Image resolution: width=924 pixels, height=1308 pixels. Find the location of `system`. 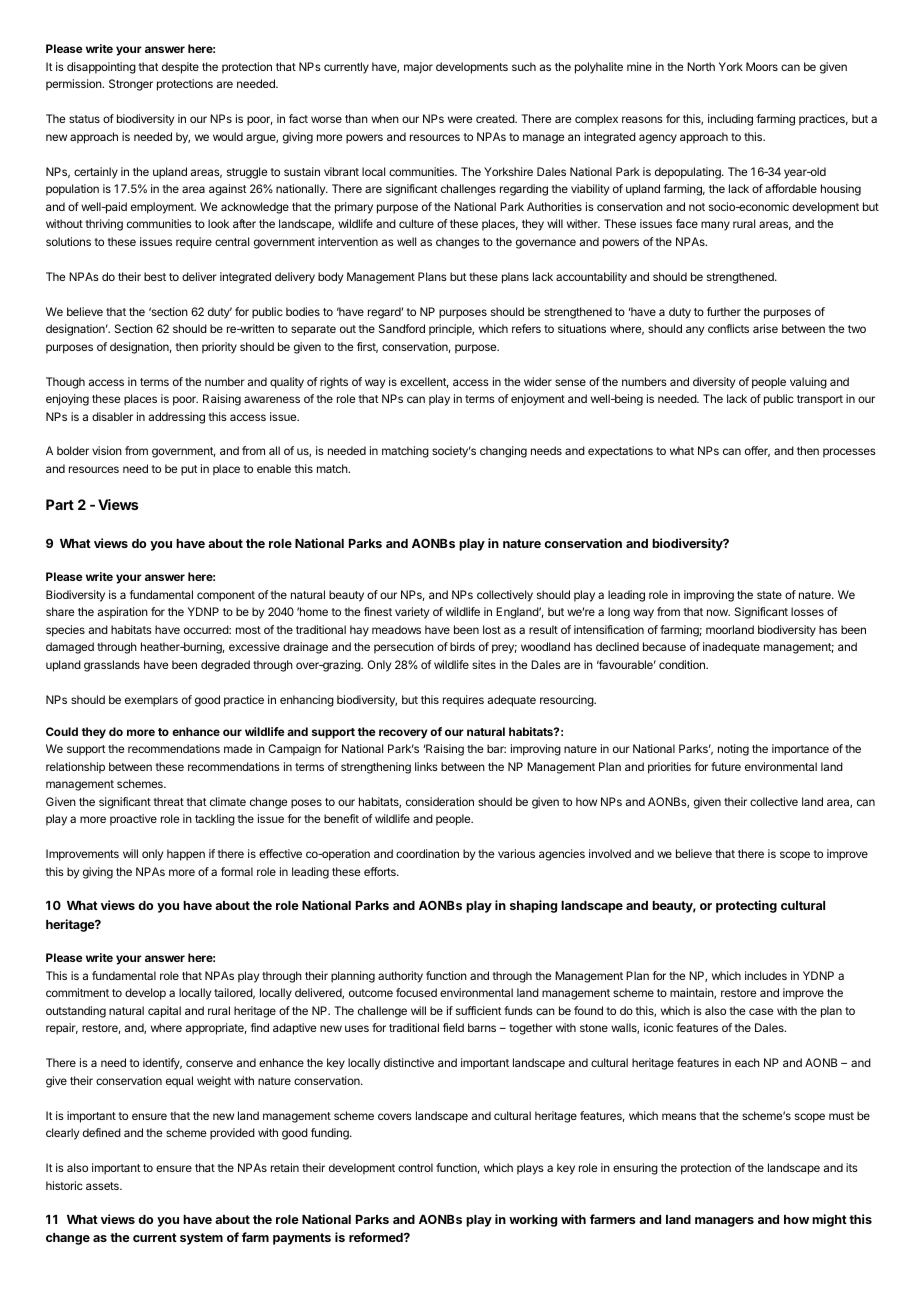

system is located at coordinates (201, 1239).
